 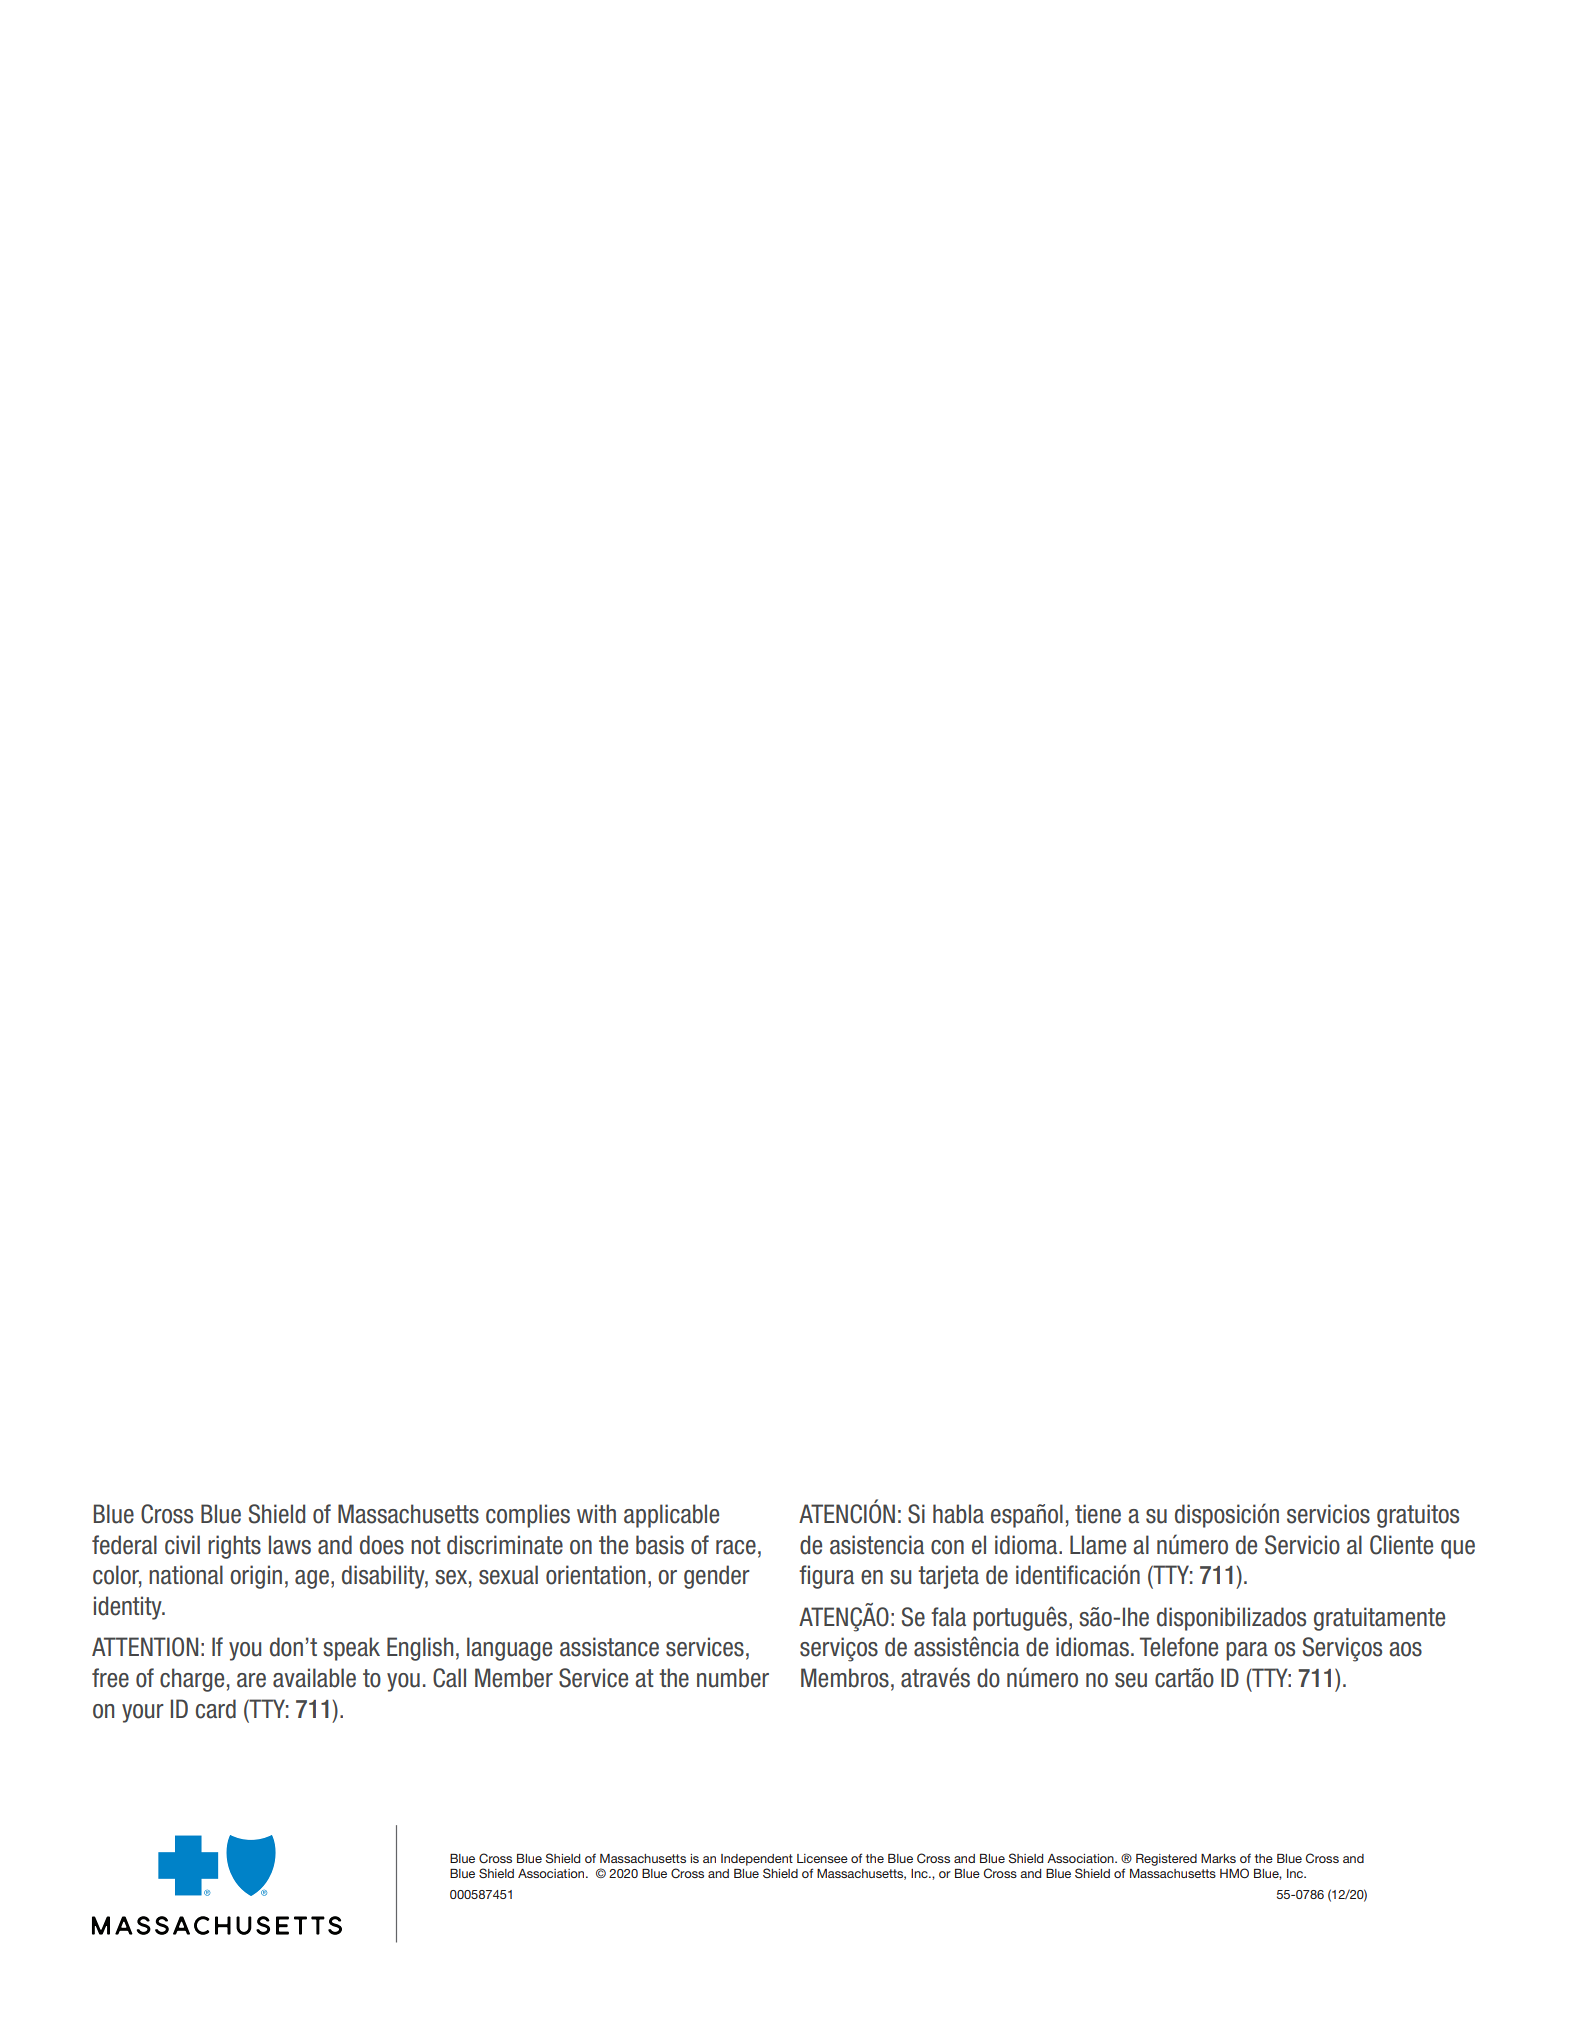 I want to click on seu, so click(x=1131, y=1680).
